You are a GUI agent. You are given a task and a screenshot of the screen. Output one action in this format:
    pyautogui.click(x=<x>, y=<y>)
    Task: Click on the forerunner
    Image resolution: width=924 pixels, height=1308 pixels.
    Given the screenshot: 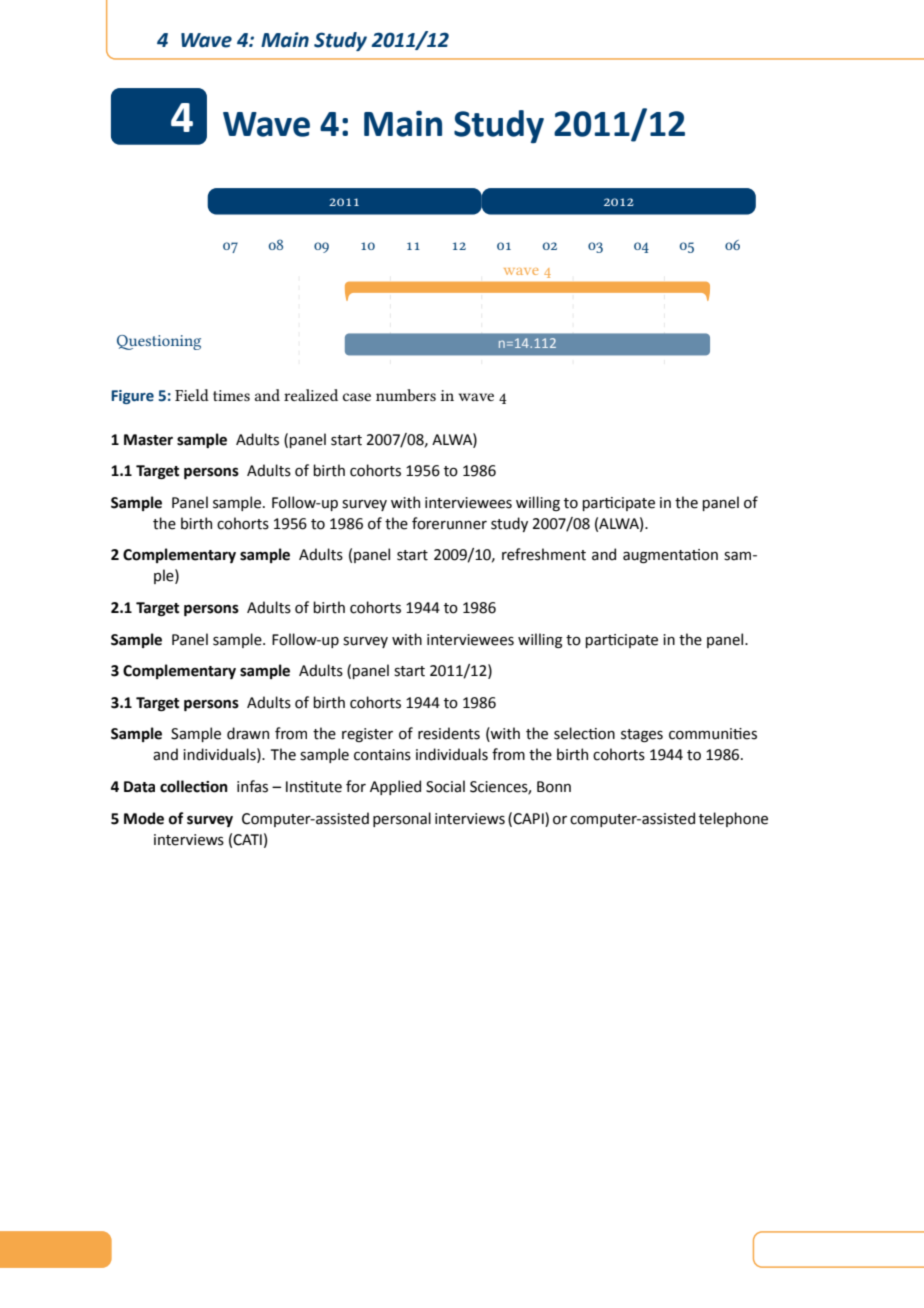 What is the action you would take?
    pyautogui.click(x=449, y=523)
